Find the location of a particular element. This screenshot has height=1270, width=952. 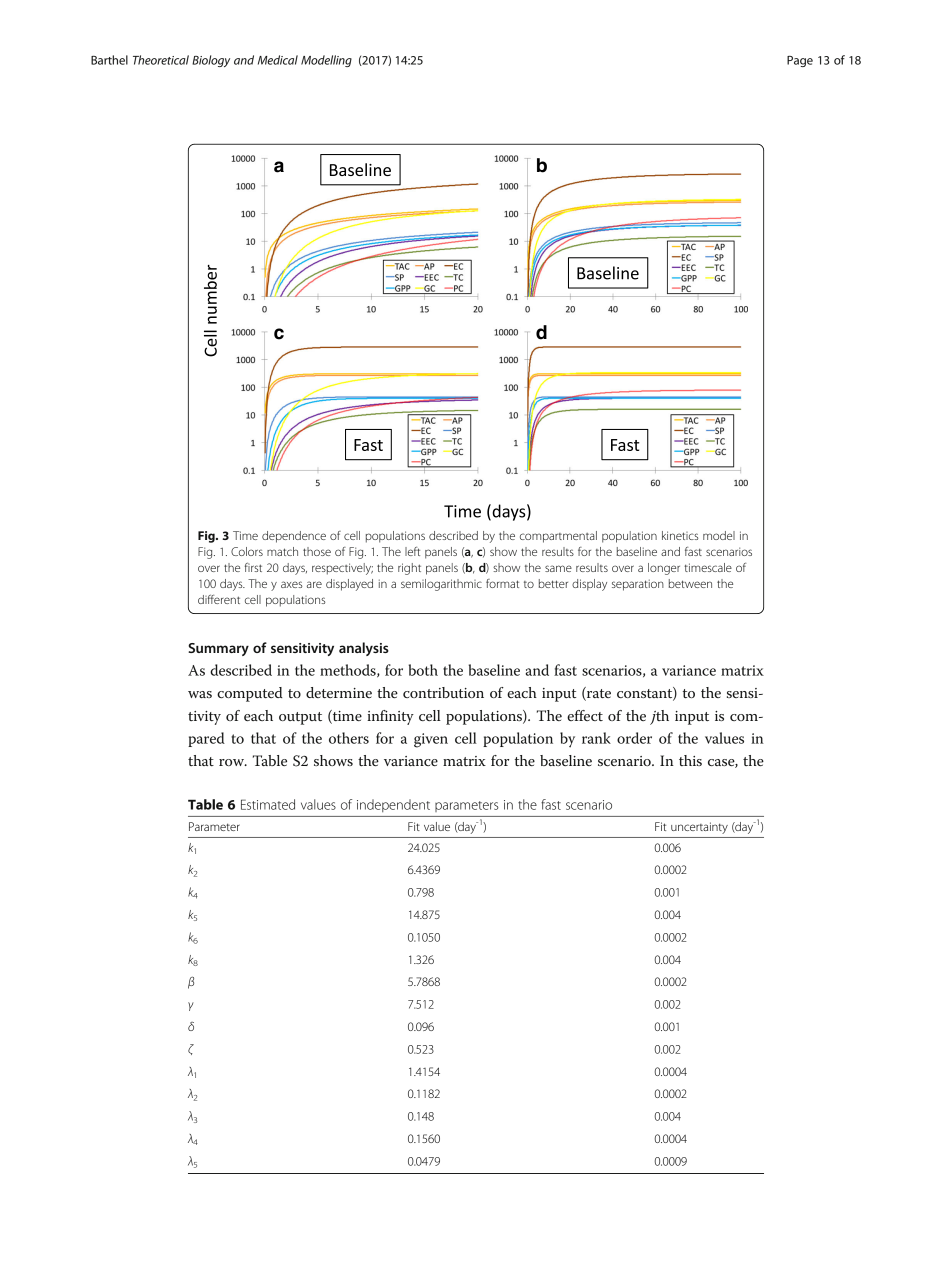

uncertainty is located at coordinates (699, 828).
